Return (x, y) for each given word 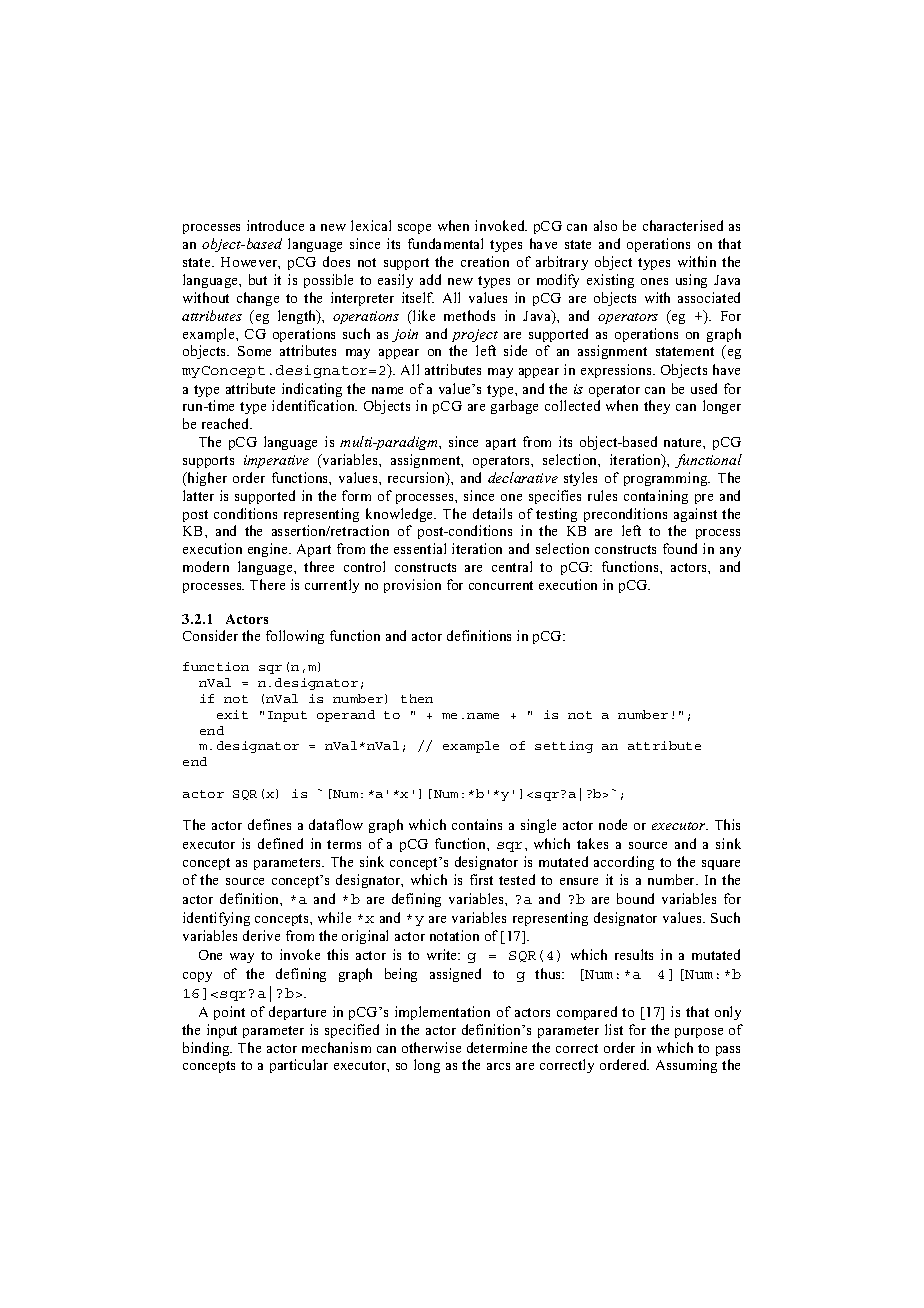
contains (477, 824)
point (229, 1013)
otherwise (431, 1047)
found (680, 548)
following (295, 637)
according (624, 863)
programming (667, 479)
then (417, 698)
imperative (276, 461)
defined (280, 843)
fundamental (445, 243)
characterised (683, 225)
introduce (275, 225)
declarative (523, 477)
